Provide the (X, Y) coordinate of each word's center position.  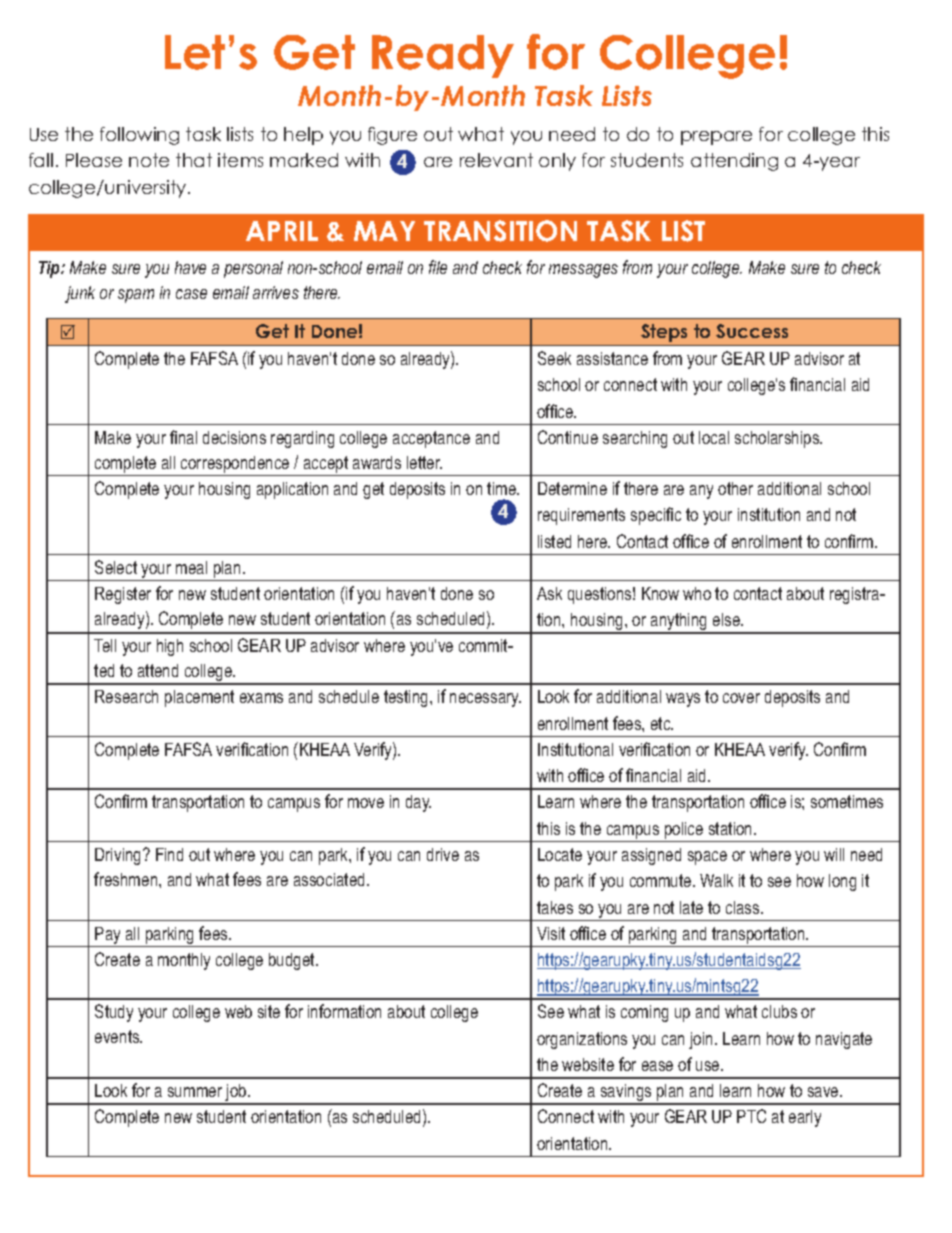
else (727, 619)
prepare (716, 138)
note (149, 160)
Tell (105, 645)
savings (626, 1094)
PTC (751, 1116)
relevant (496, 160)
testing (407, 698)
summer (195, 1092)
